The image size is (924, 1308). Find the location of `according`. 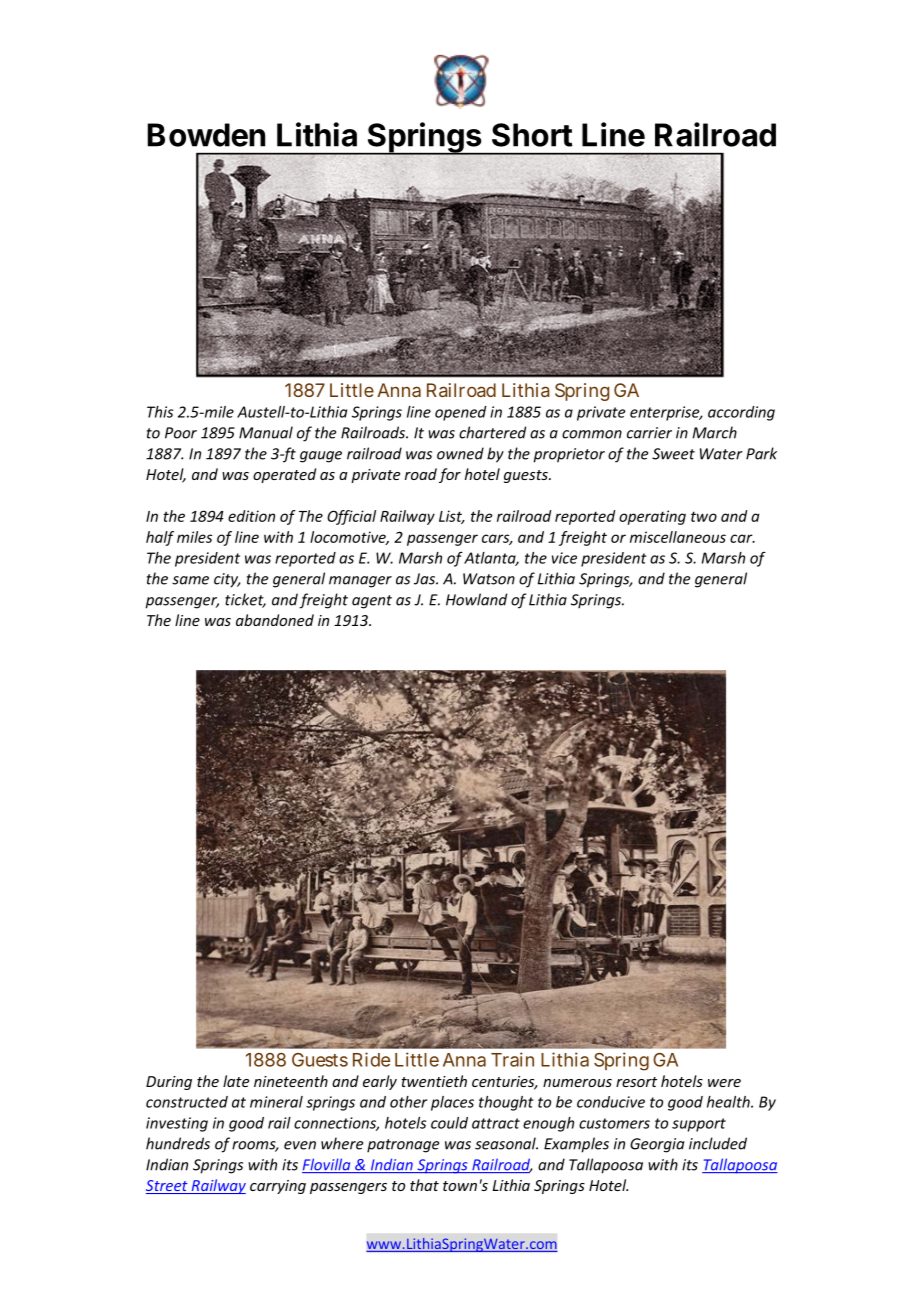

according is located at coordinates (741, 413).
